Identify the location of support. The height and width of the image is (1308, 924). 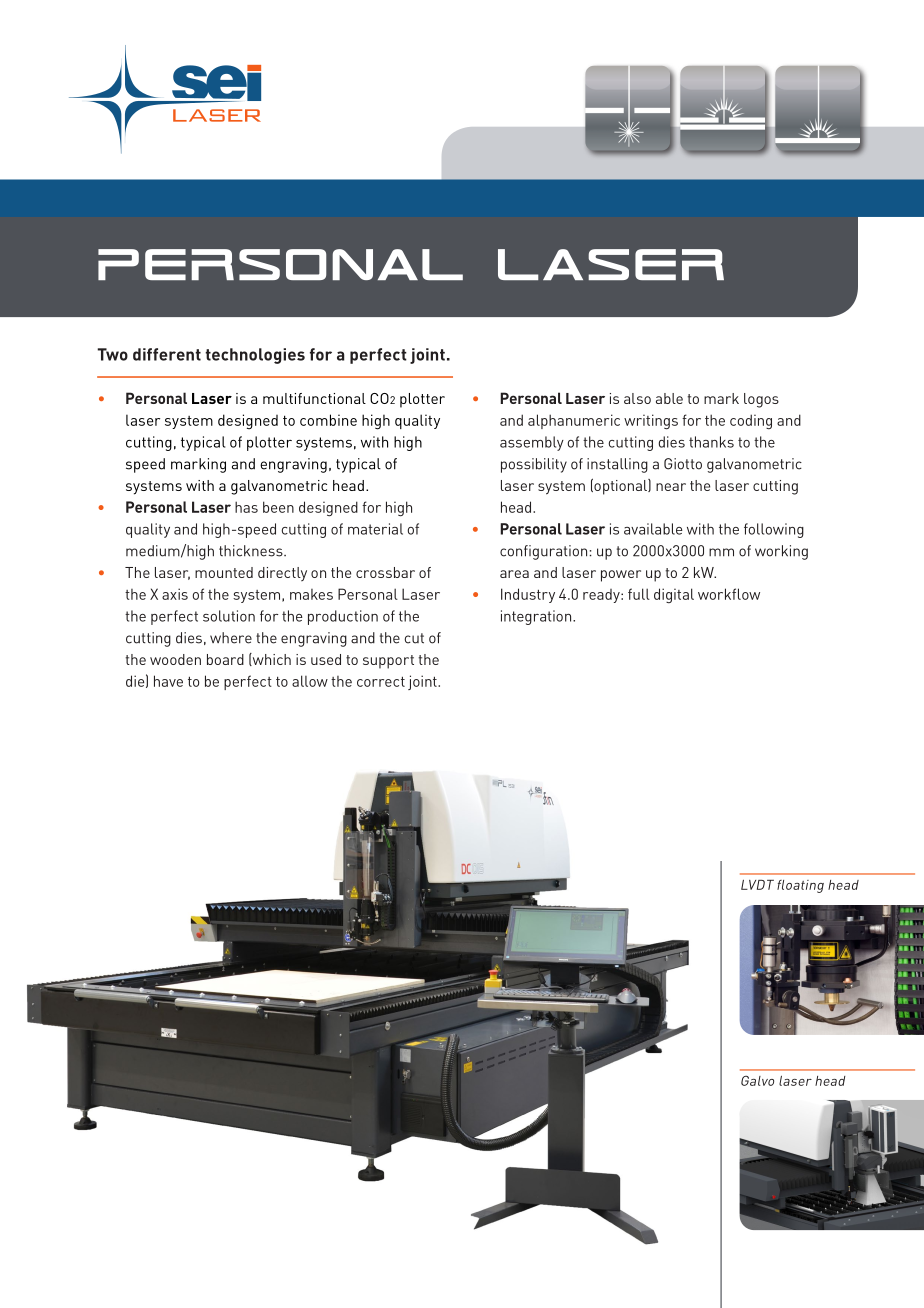
(388, 662).
